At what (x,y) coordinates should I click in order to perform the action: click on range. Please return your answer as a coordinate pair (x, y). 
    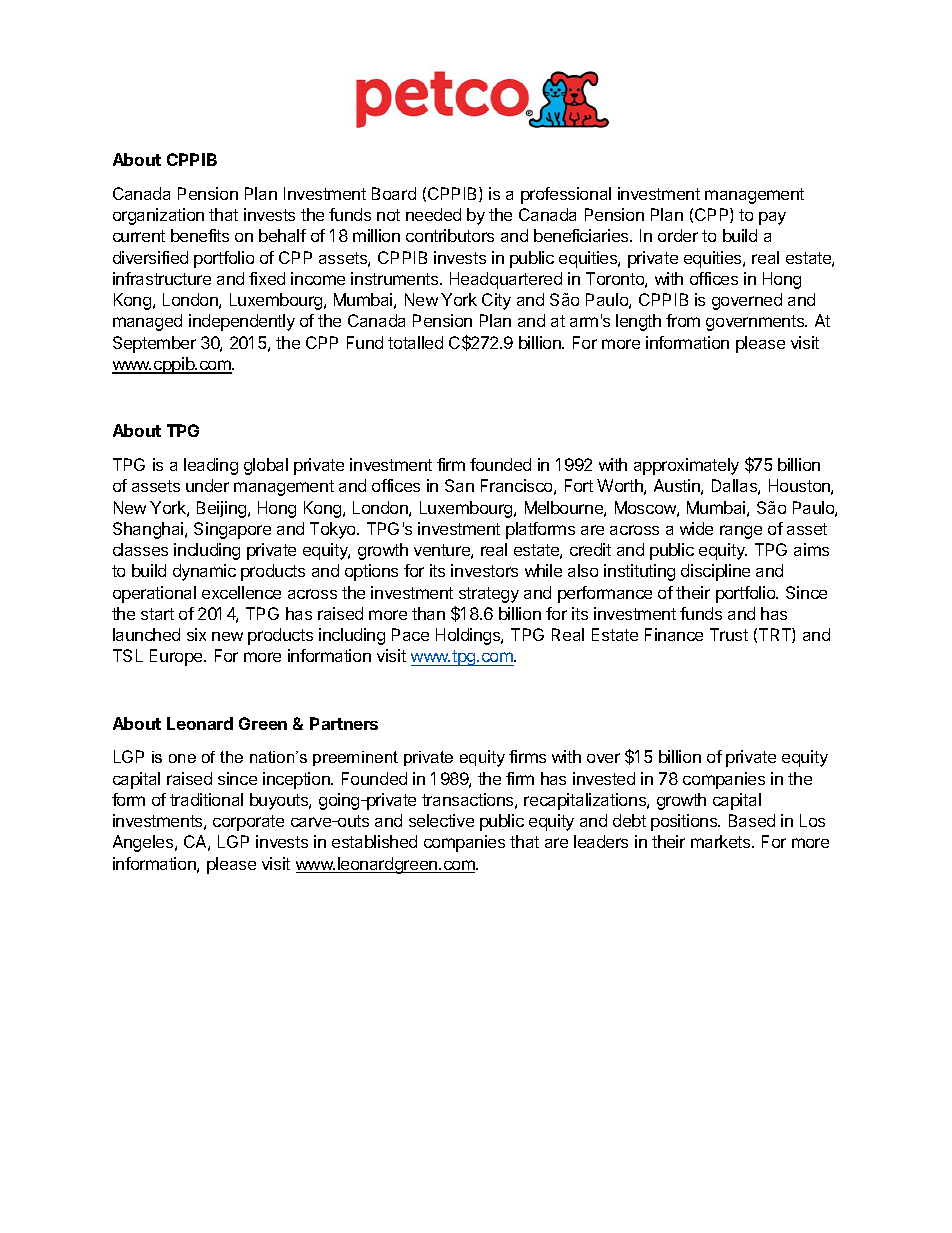
    Looking at the image, I should click on (741, 532).
